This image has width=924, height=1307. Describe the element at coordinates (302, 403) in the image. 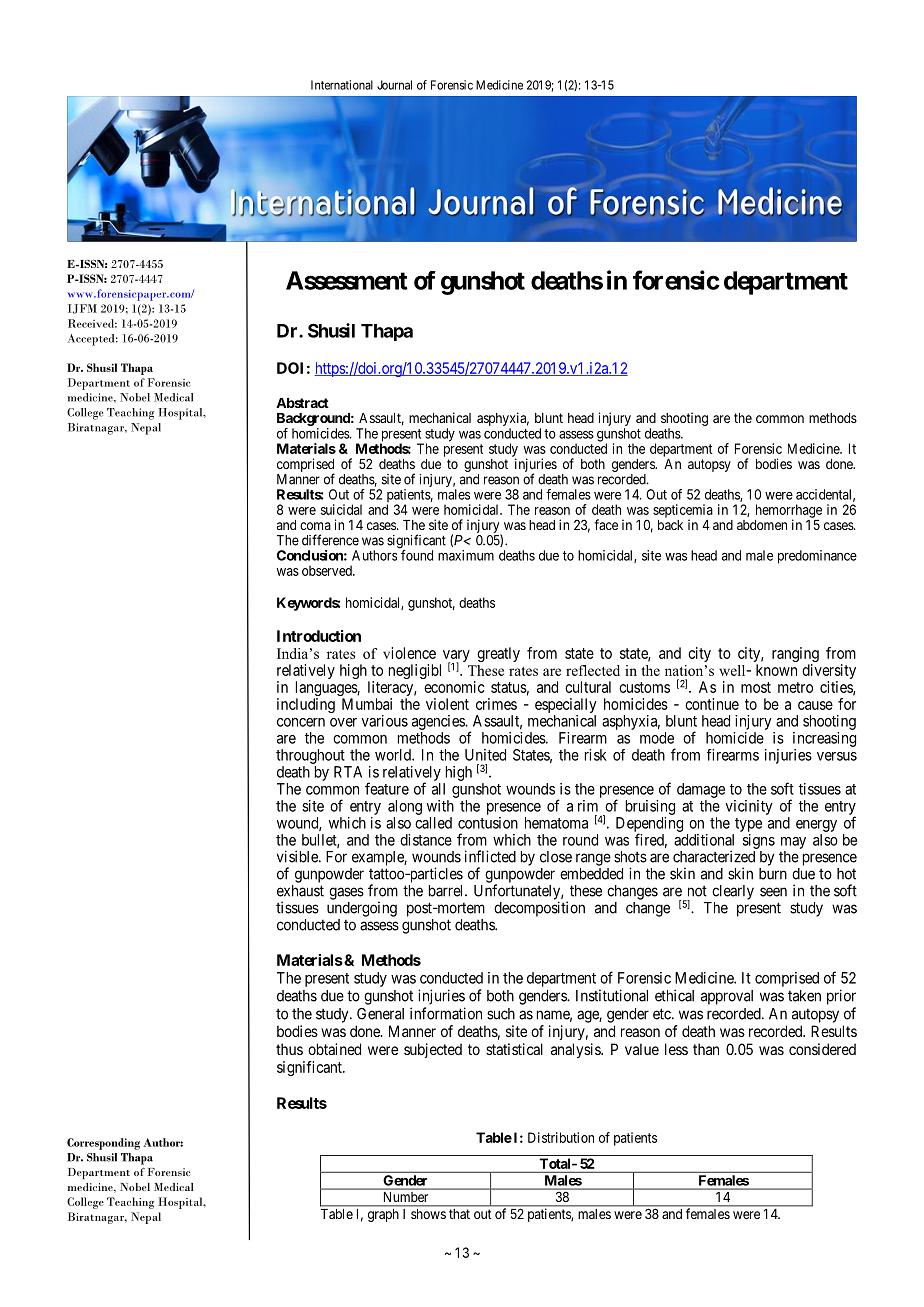

I see `Abstract` at that location.
